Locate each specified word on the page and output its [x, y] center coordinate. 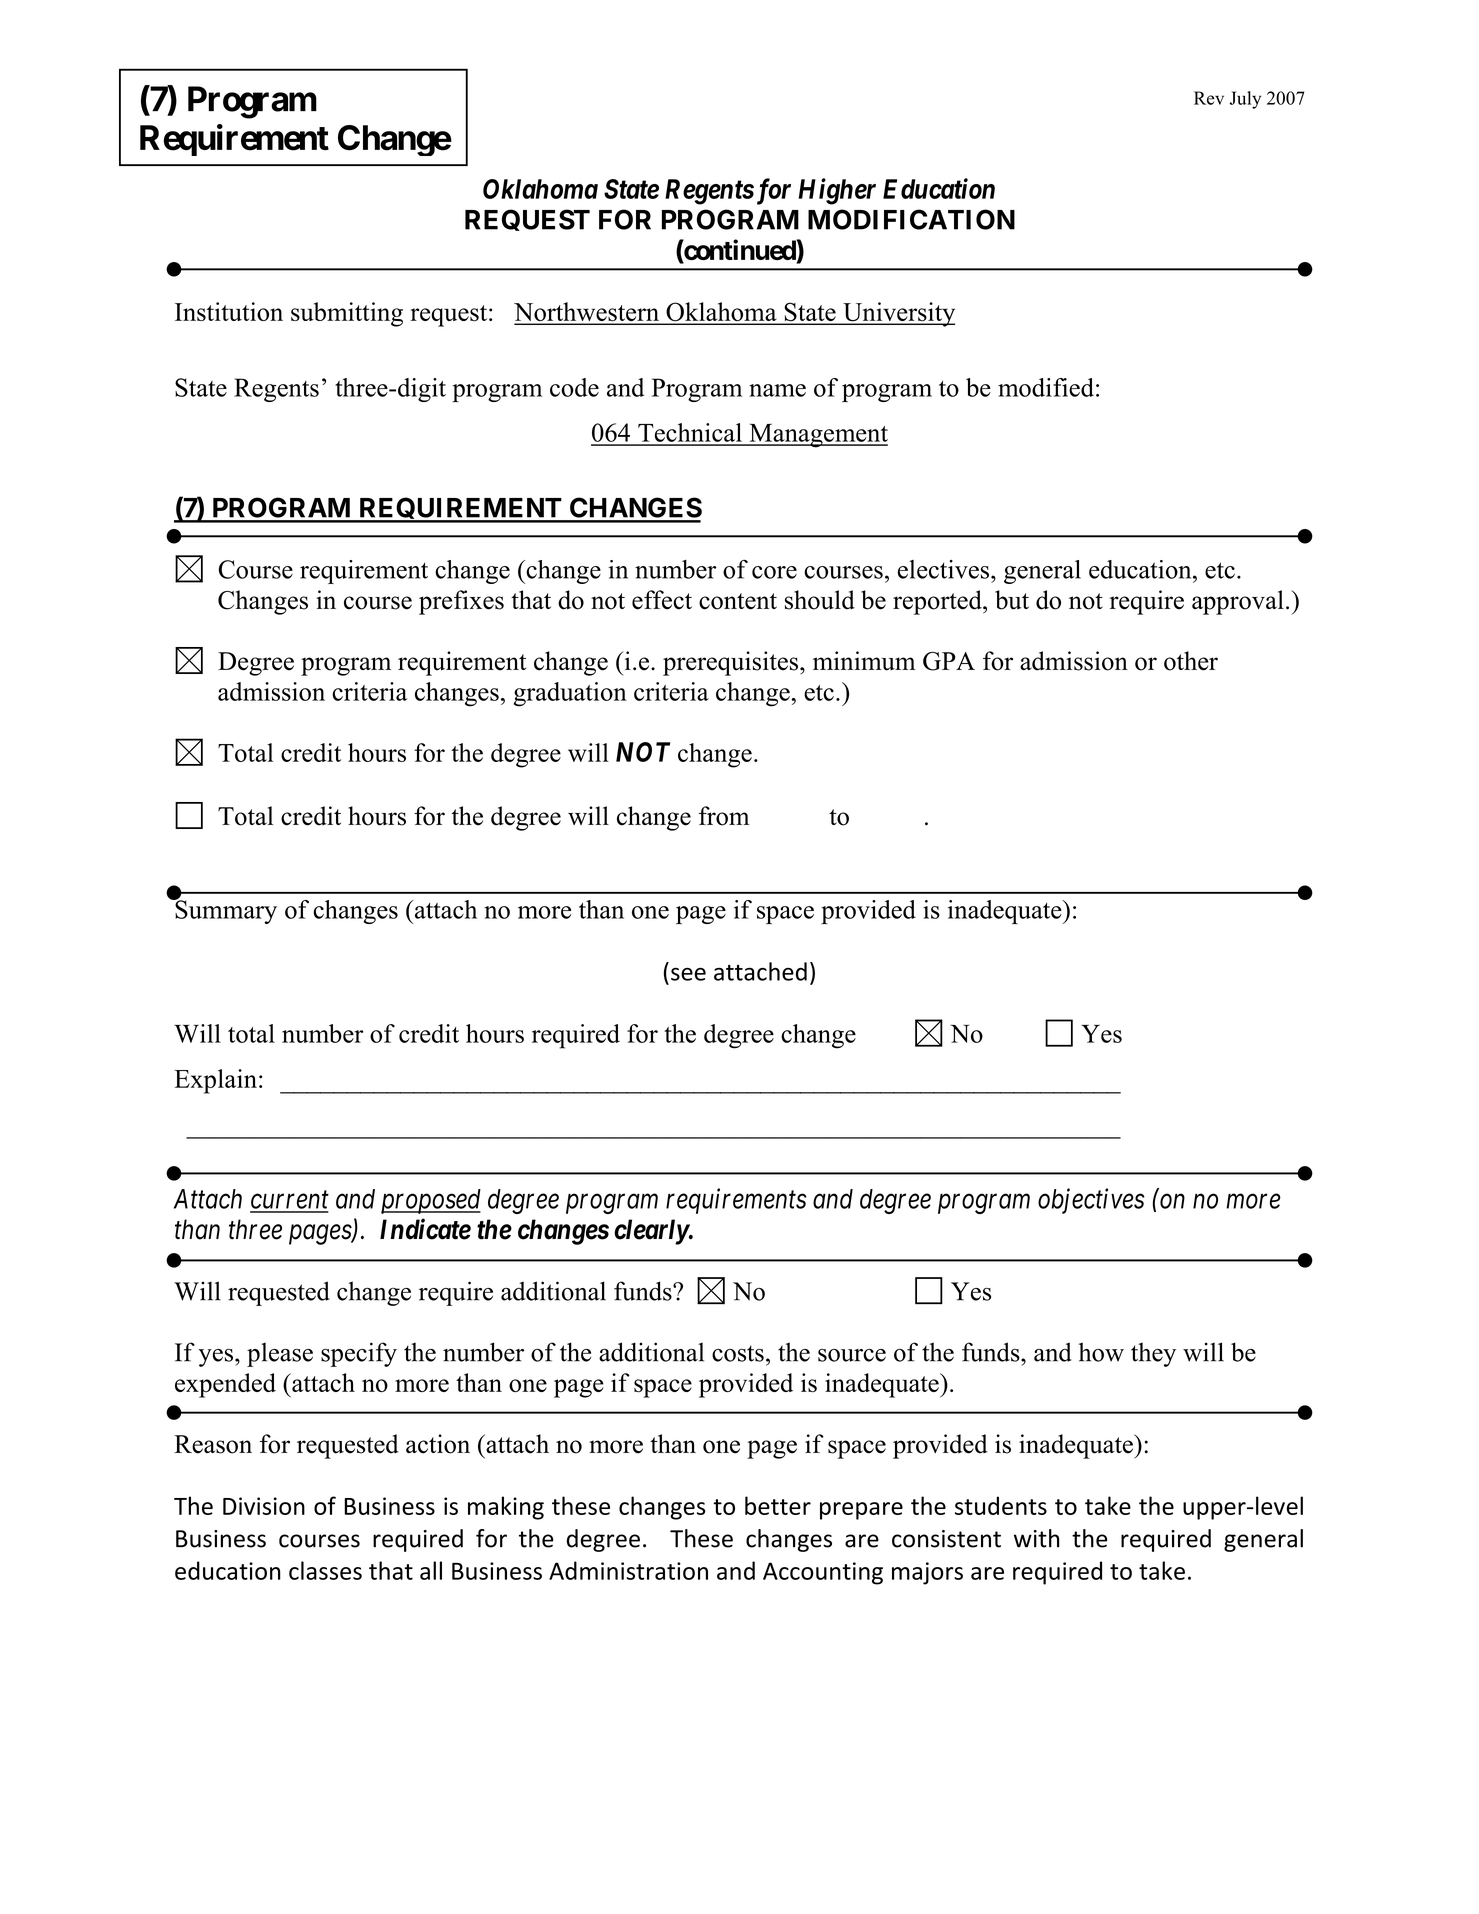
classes [325, 1570]
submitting [347, 314]
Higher [837, 191]
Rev [1209, 98]
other [1191, 661]
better [778, 1505]
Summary [225, 911]
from [724, 816]
